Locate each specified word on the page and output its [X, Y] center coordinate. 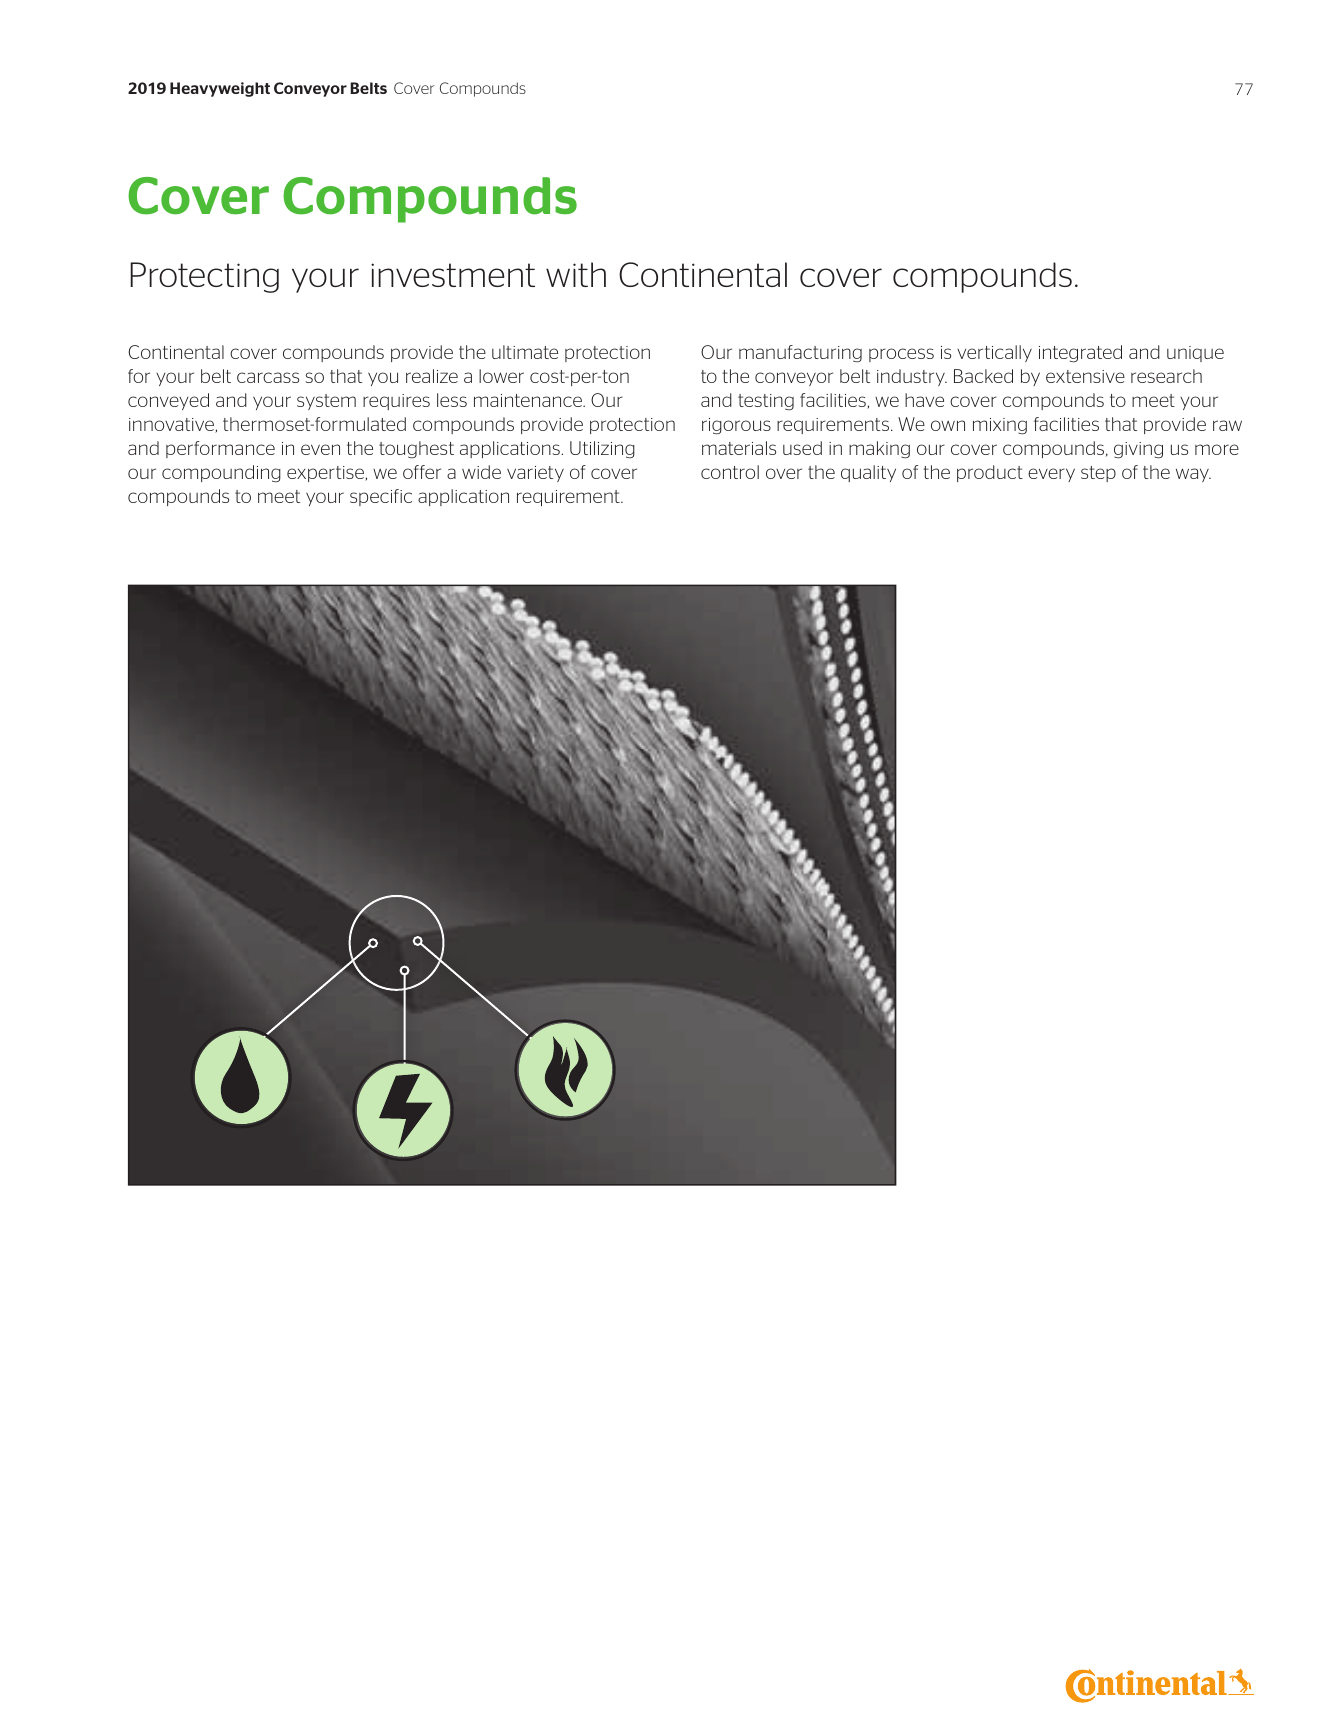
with [576, 274]
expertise [327, 474]
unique [1195, 354]
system [326, 402]
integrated [1080, 354]
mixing [1000, 426]
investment [453, 275]
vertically [994, 353]
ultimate [525, 352]
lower [501, 376]
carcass [268, 377]
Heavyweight [220, 89]
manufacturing [800, 354]
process [901, 355]
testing [766, 402]
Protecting [204, 277]
